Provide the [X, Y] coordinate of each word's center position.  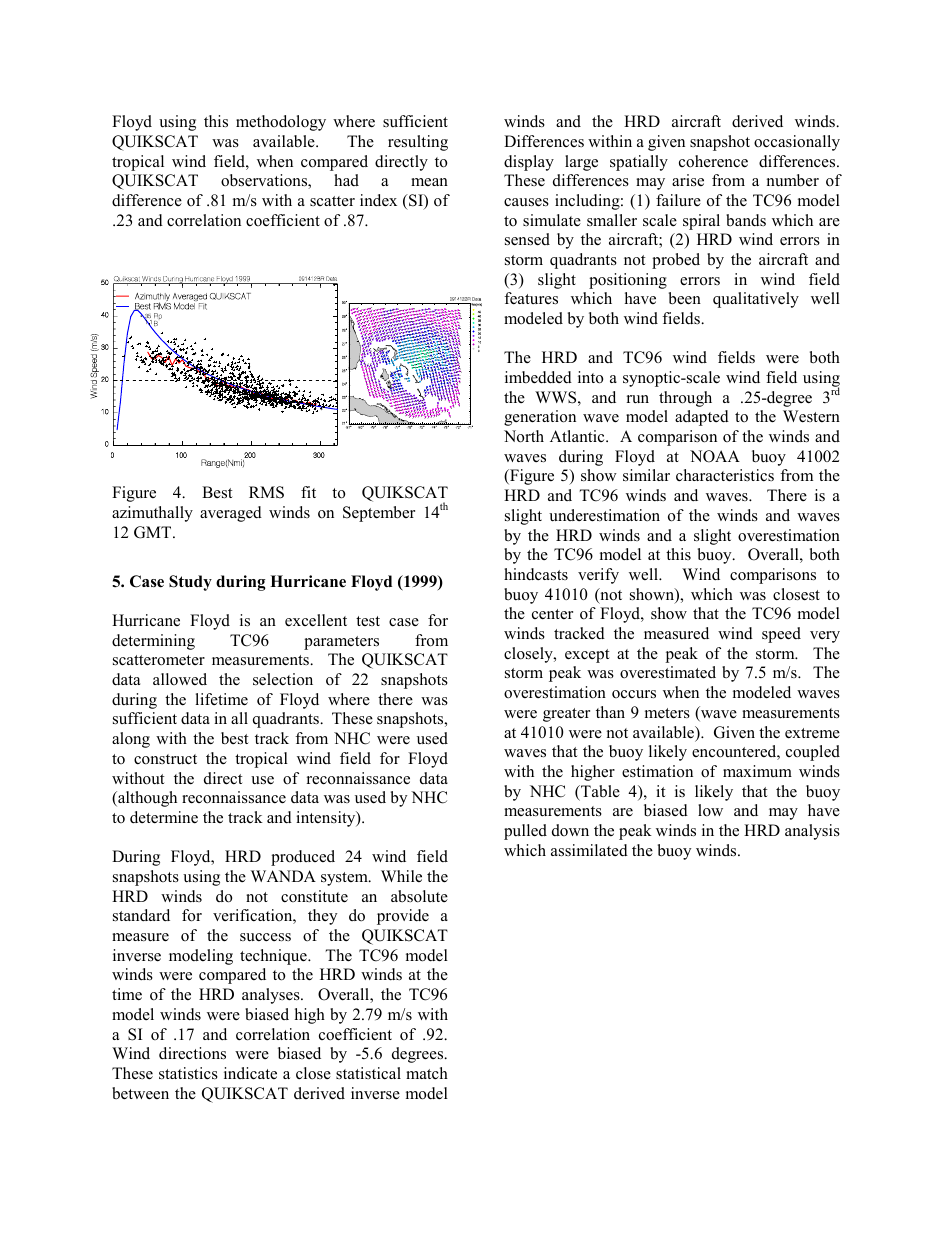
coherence [713, 161]
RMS [266, 492]
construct [165, 759]
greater [566, 715]
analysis [812, 832]
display [529, 163]
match [427, 1073]
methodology [281, 123]
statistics [188, 1073]
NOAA [715, 456]
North [524, 436]
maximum [757, 771]
